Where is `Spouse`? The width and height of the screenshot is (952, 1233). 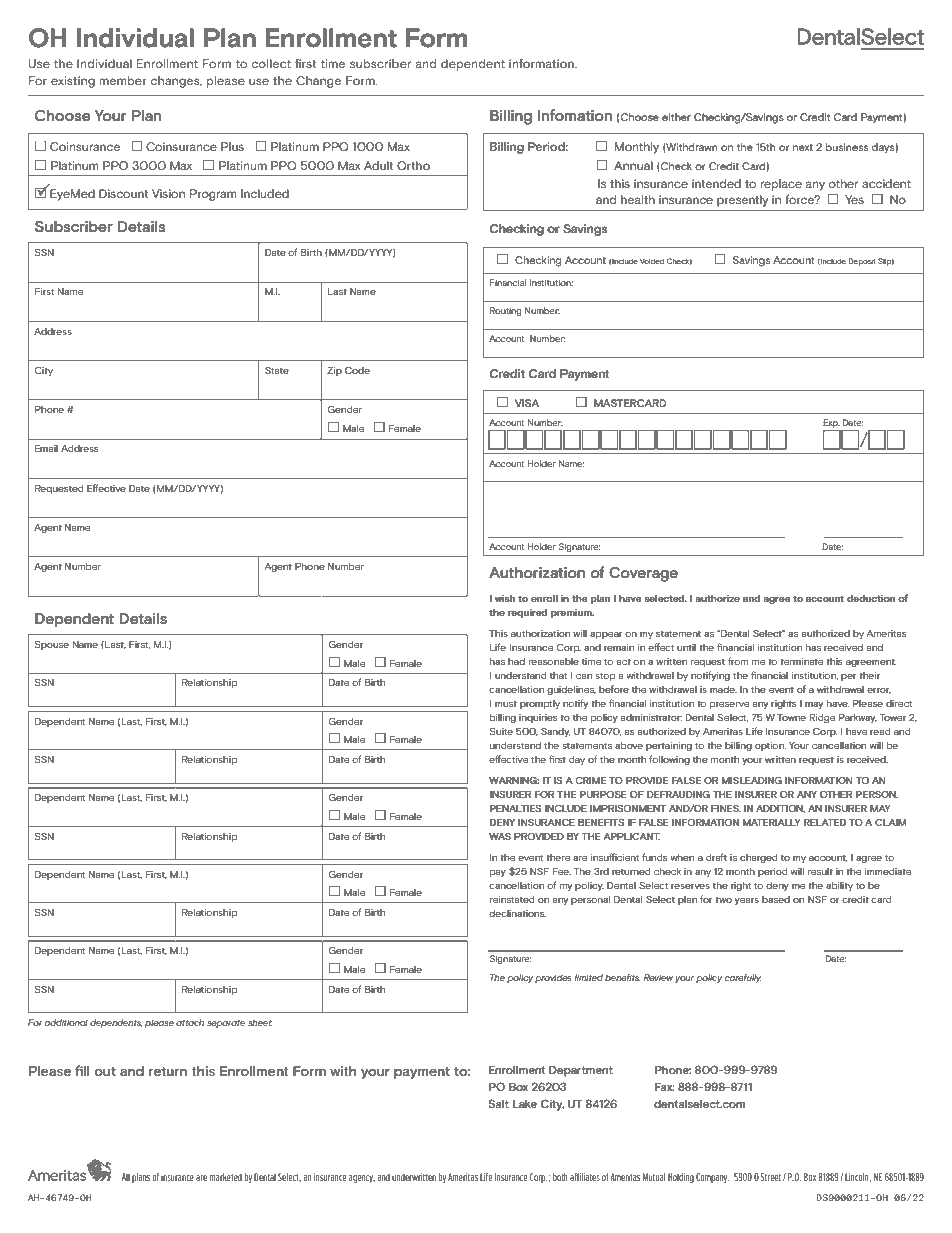 Spouse is located at coordinates (52, 645).
